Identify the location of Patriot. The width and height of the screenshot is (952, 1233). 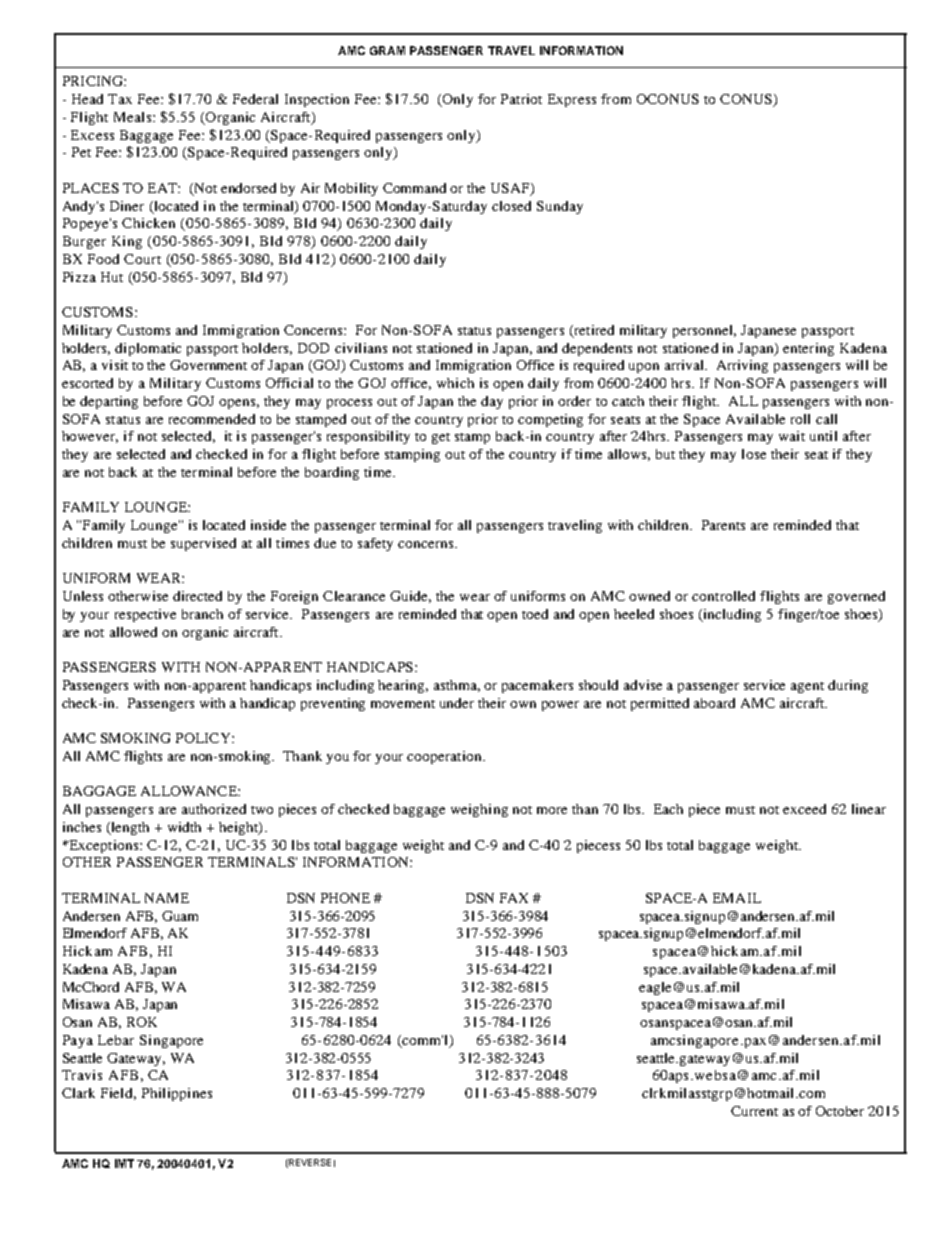
(521, 99).
